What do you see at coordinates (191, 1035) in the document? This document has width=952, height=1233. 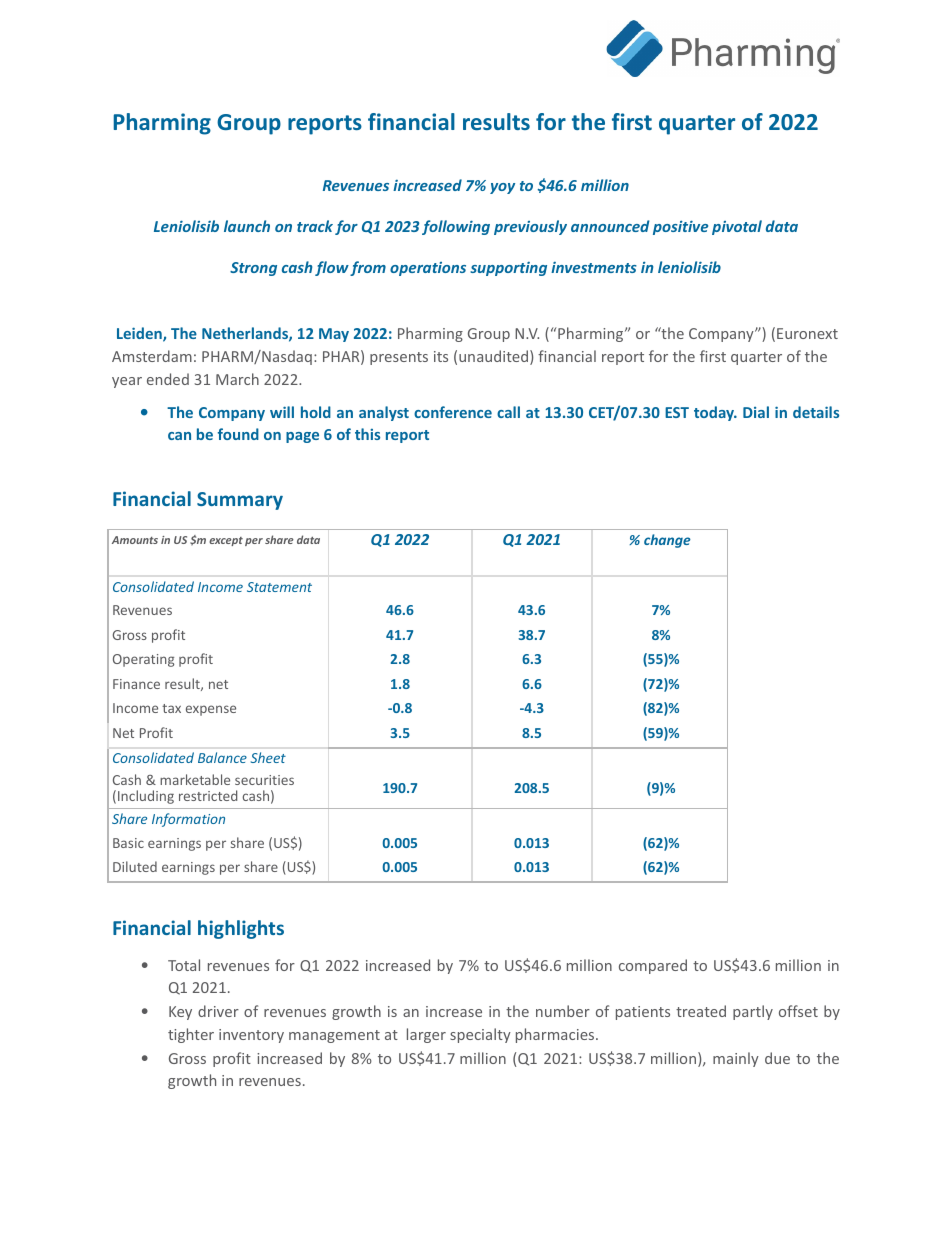 I see `tighter` at bounding box center [191, 1035].
